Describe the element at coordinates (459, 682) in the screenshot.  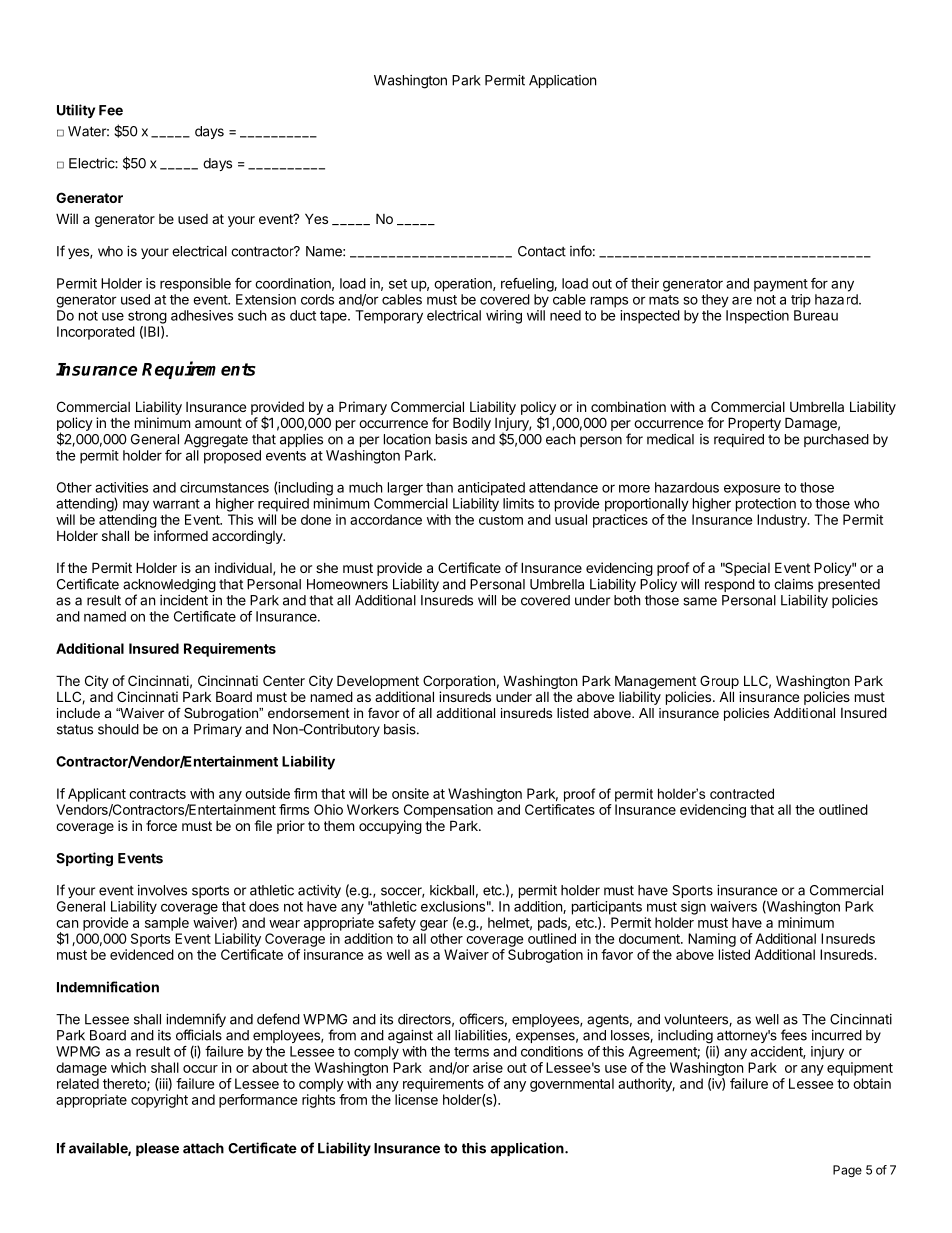
I see `Corporation` at that location.
